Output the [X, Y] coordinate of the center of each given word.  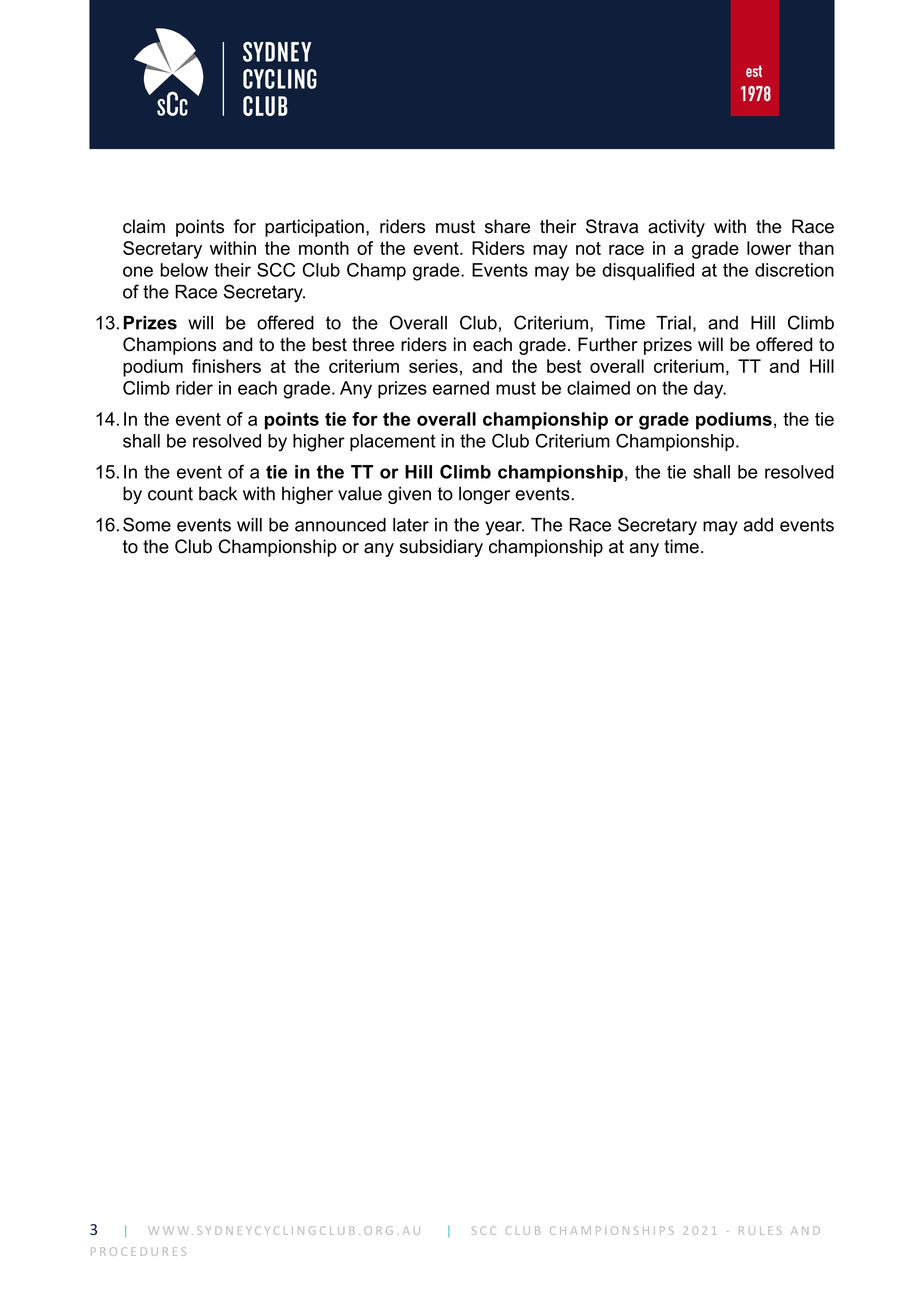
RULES [760, 1230]
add [758, 525]
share [507, 226]
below [184, 270]
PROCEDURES [138, 1251]
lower [769, 248]
